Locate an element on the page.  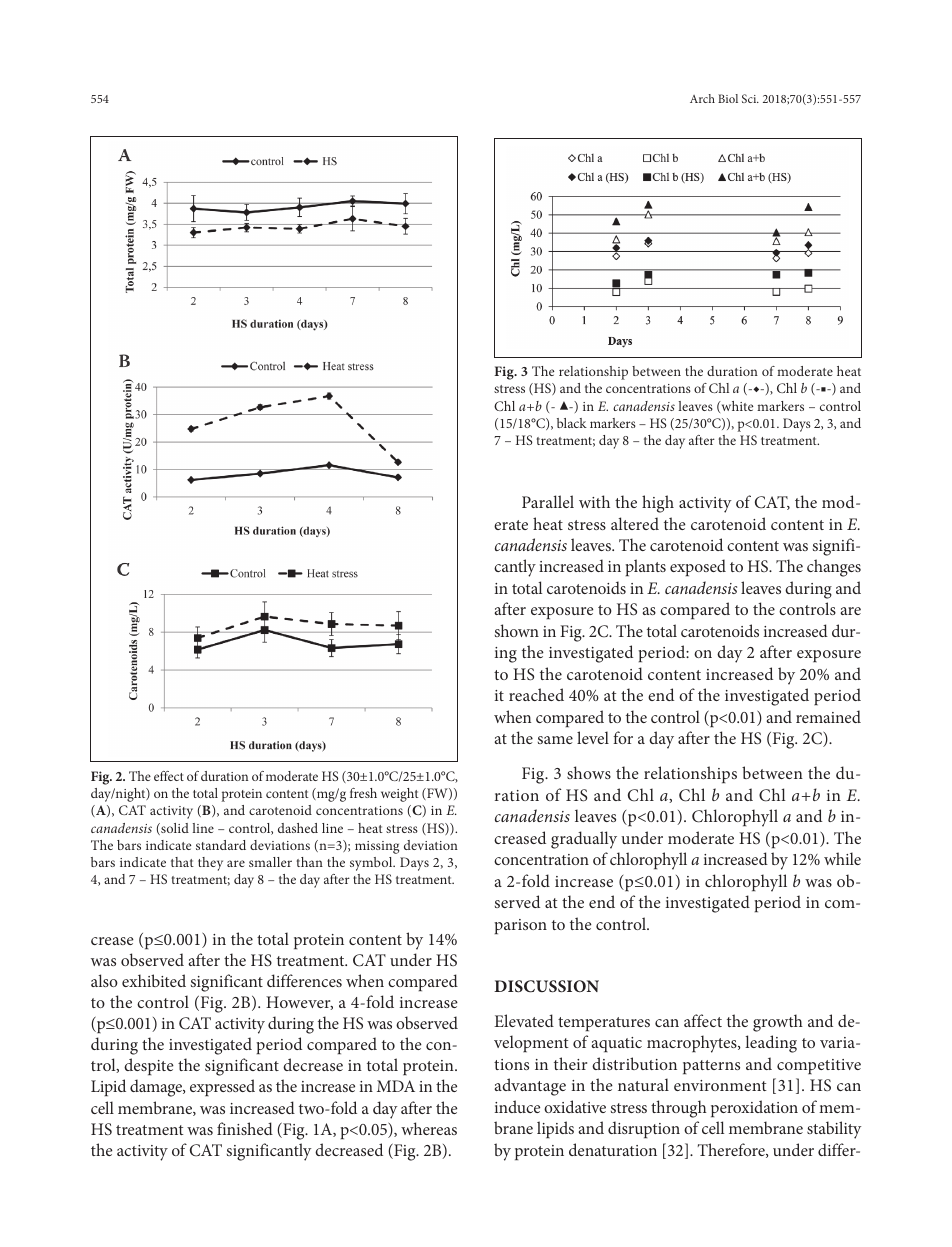
high is located at coordinates (658, 504).
